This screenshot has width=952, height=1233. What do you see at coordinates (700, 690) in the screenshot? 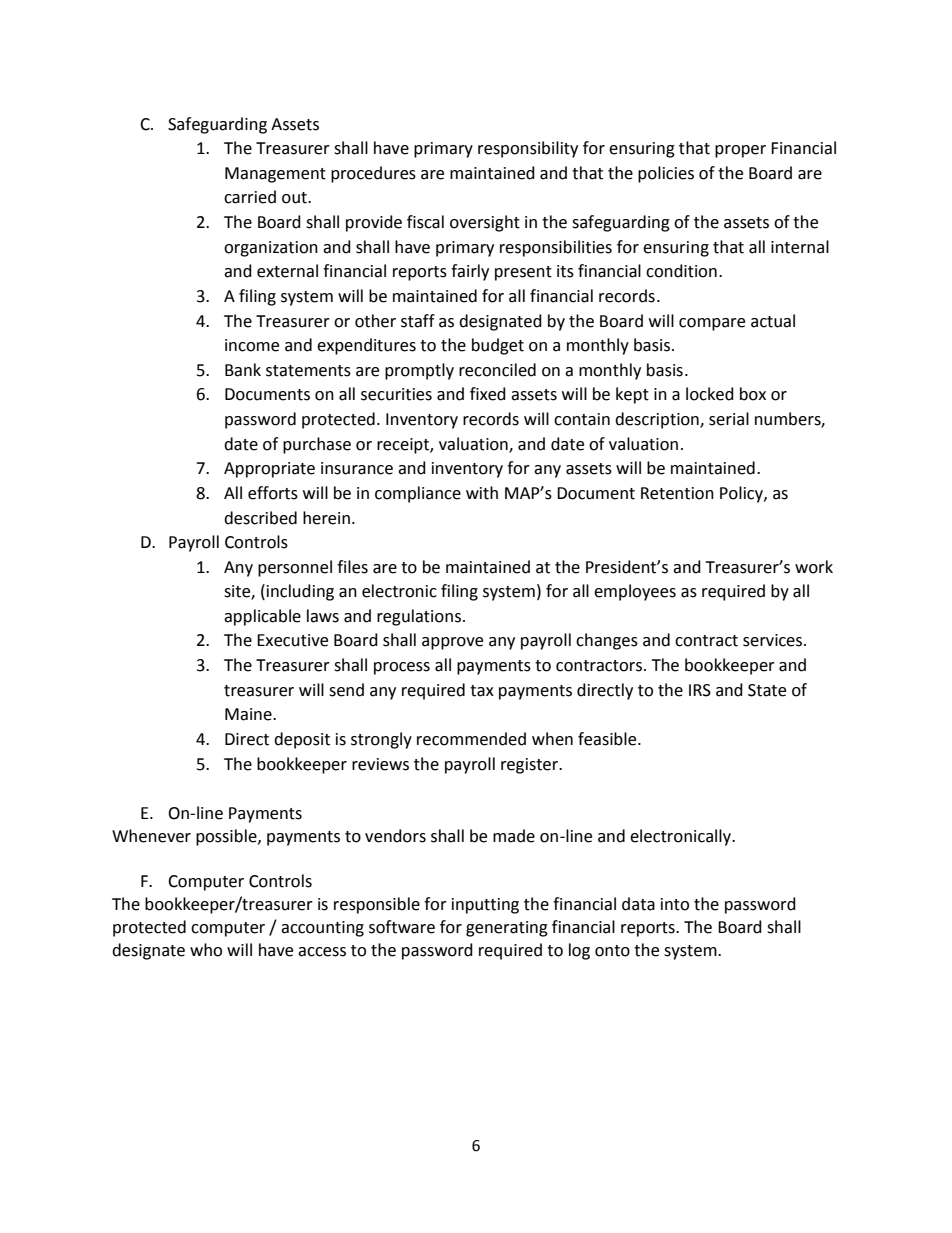
I see `IRS` at bounding box center [700, 690].
